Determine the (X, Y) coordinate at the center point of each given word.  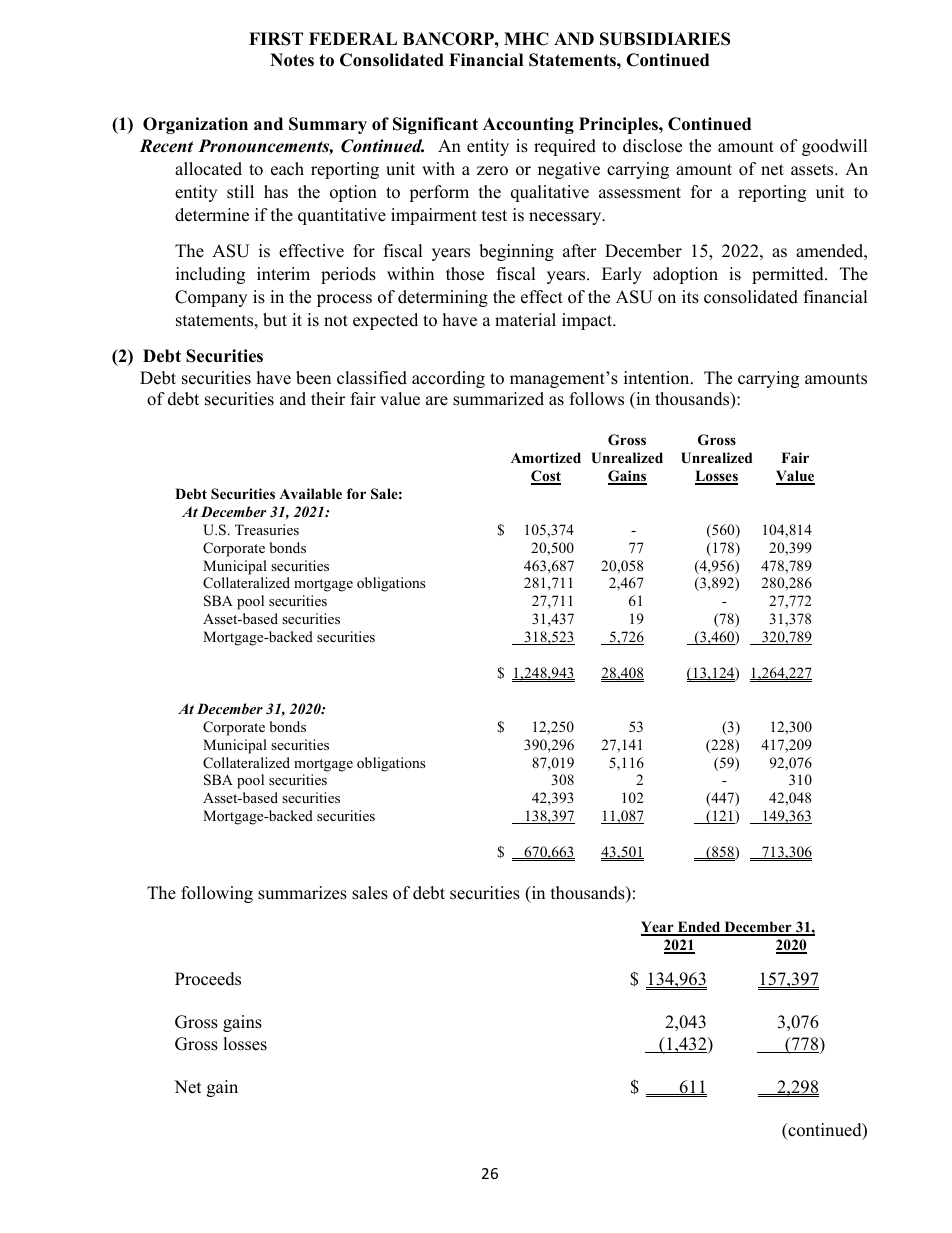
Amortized (546, 458)
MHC (526, 39)
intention (658, 378)
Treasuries (267, 529)
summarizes (302, 893)
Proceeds (208, 979)
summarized (498, 399)
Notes (292, 60)
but (275, 320)
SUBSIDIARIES (665, 39)
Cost (546, 477)
